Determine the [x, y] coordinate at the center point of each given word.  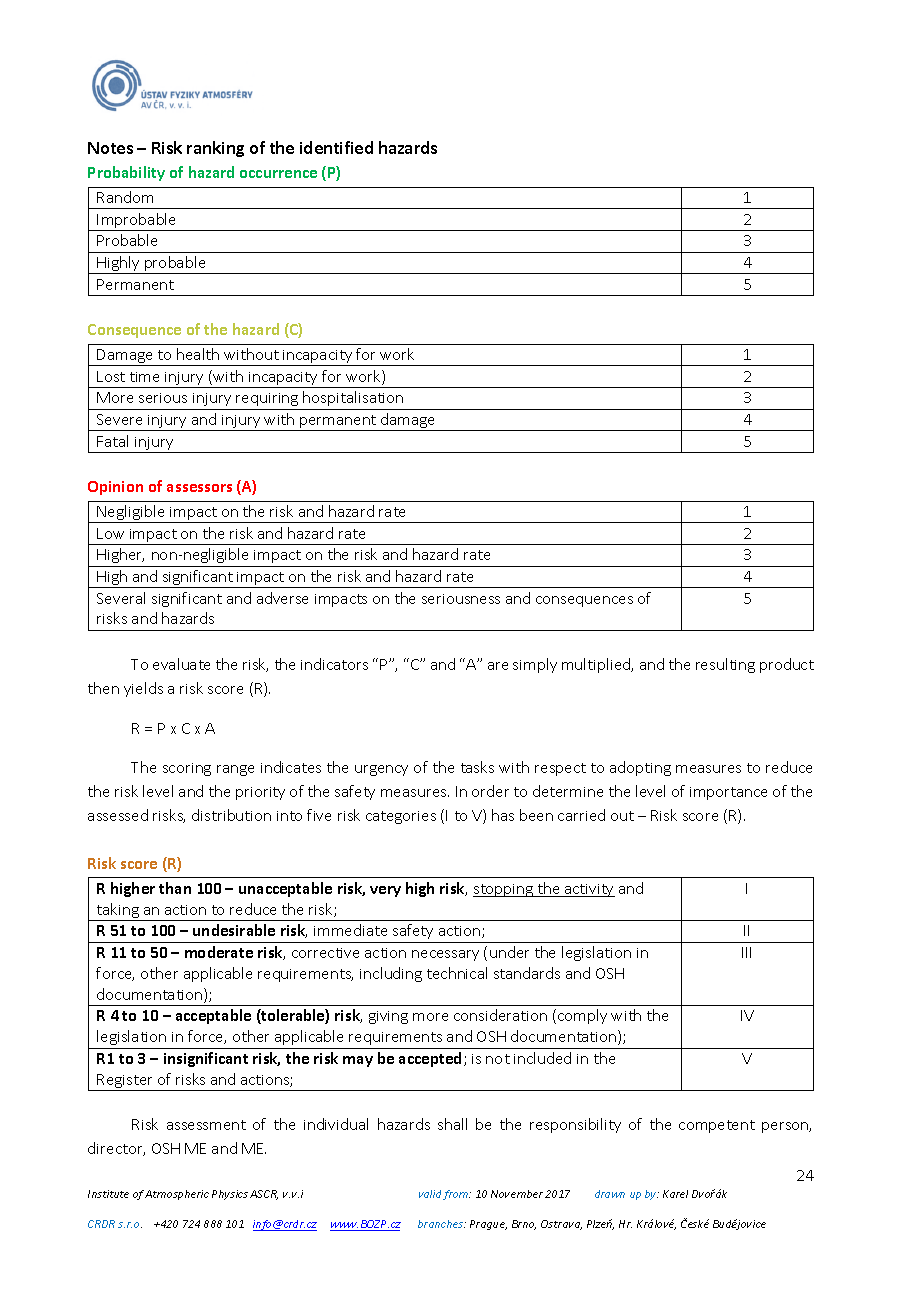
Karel [675, 1194]
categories [401, 817]
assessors [199, 488]
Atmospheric [177, 1195]
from [457, 1195]
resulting [725, 665]
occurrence [278, 174]
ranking [215, 149]
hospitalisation [353, 398]
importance [728, 793]
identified [336, 147]
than [175, 888]
